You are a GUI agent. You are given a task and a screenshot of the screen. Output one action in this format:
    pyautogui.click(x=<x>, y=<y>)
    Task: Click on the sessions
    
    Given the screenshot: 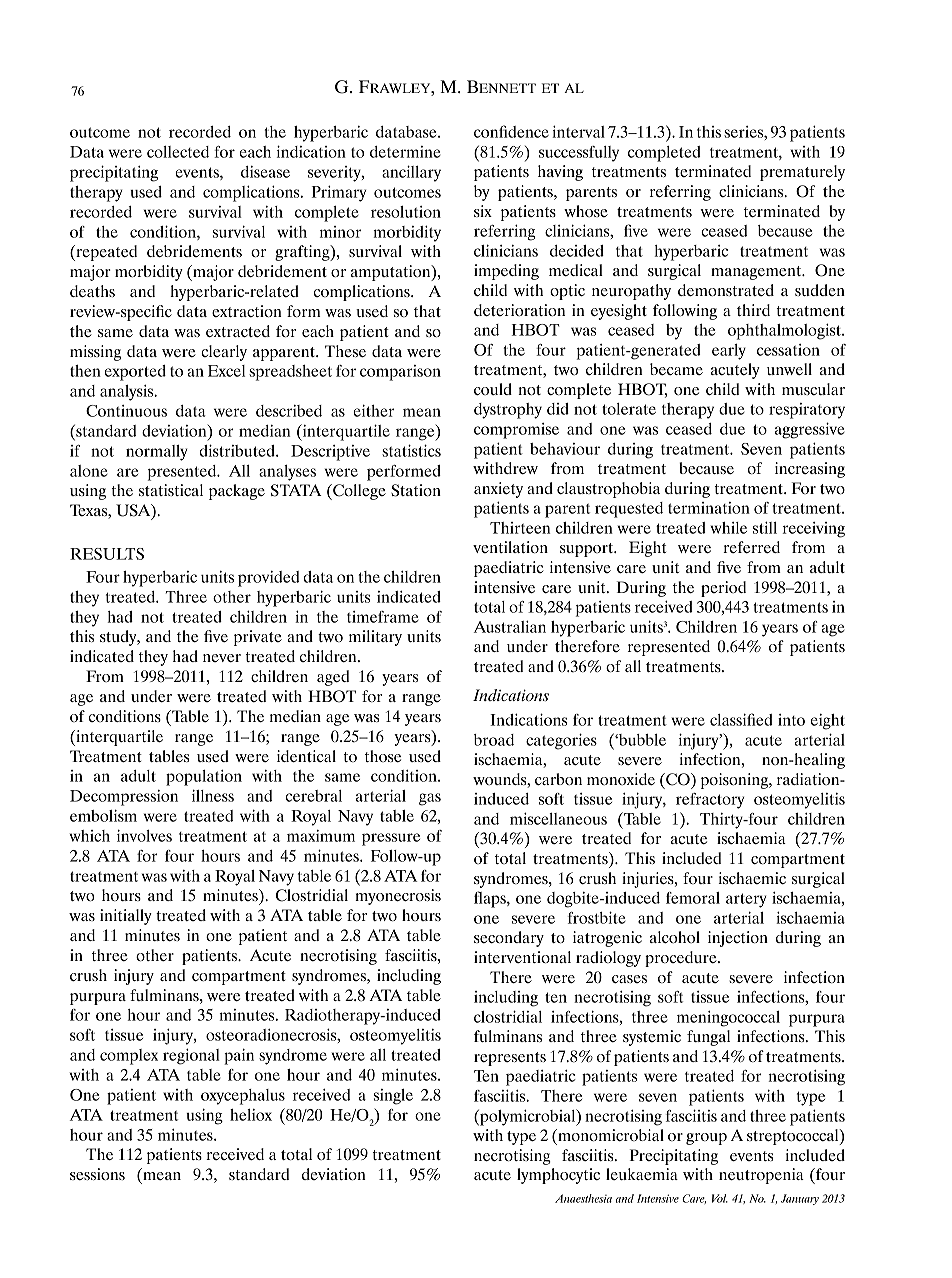 What is the action you would take?
    pyautogui.click(x=97, y=1174)
